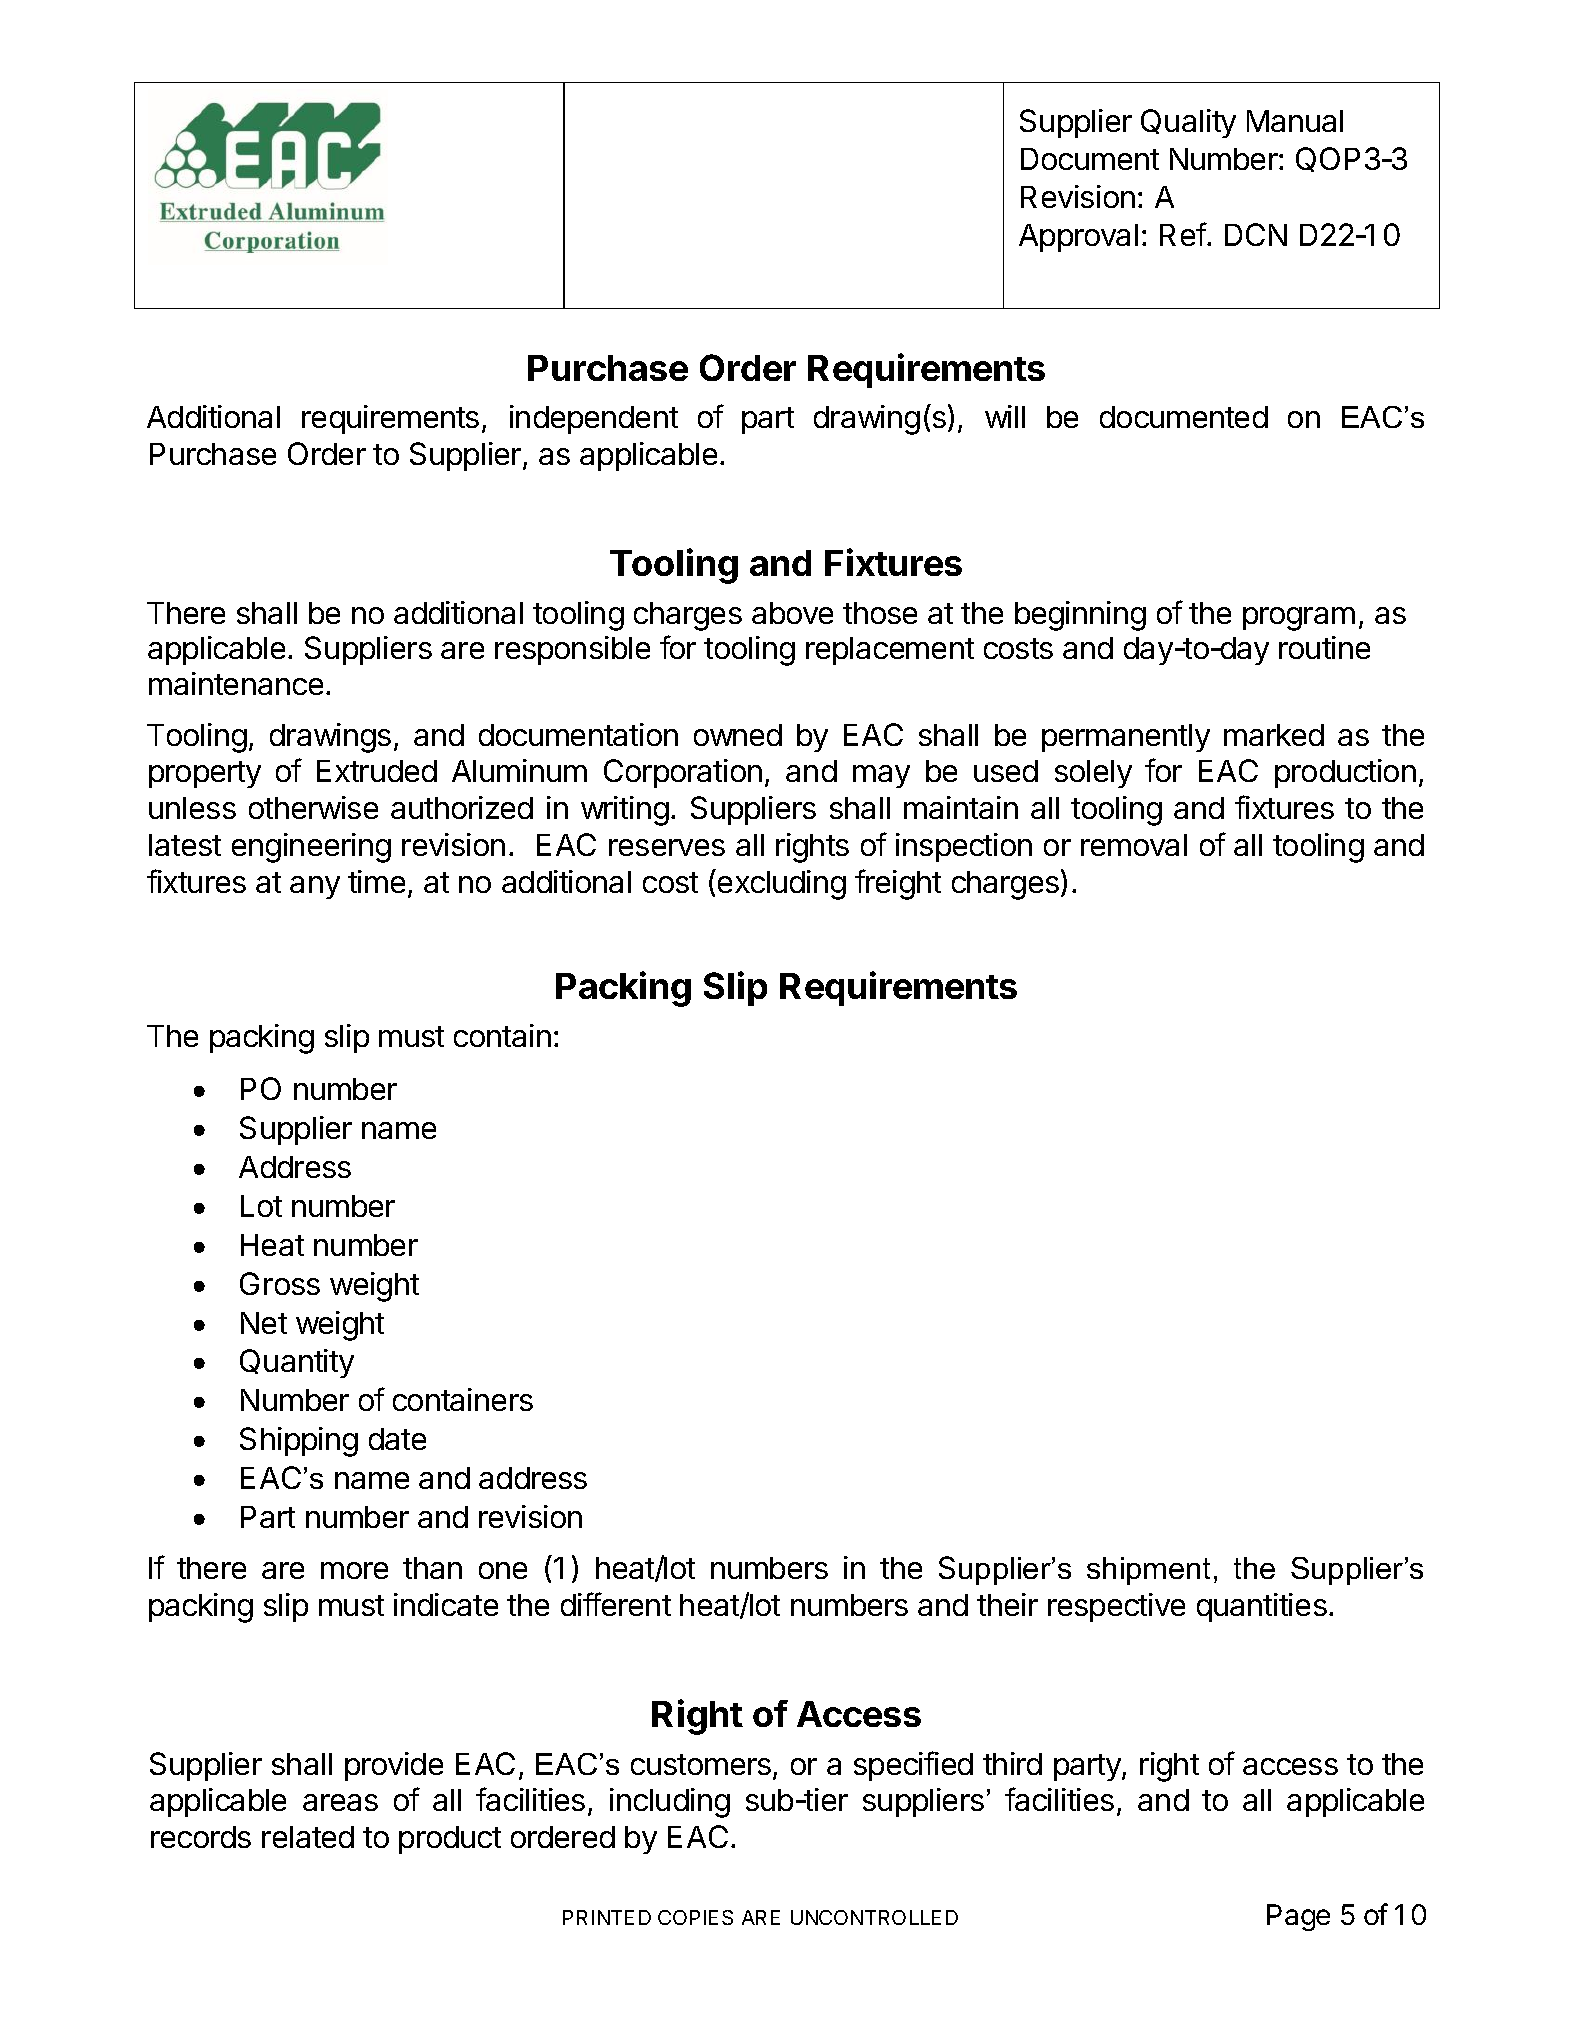 This screenshot has width=1573, height=2036. I want to click on shipment, so click(1148, 1571).
